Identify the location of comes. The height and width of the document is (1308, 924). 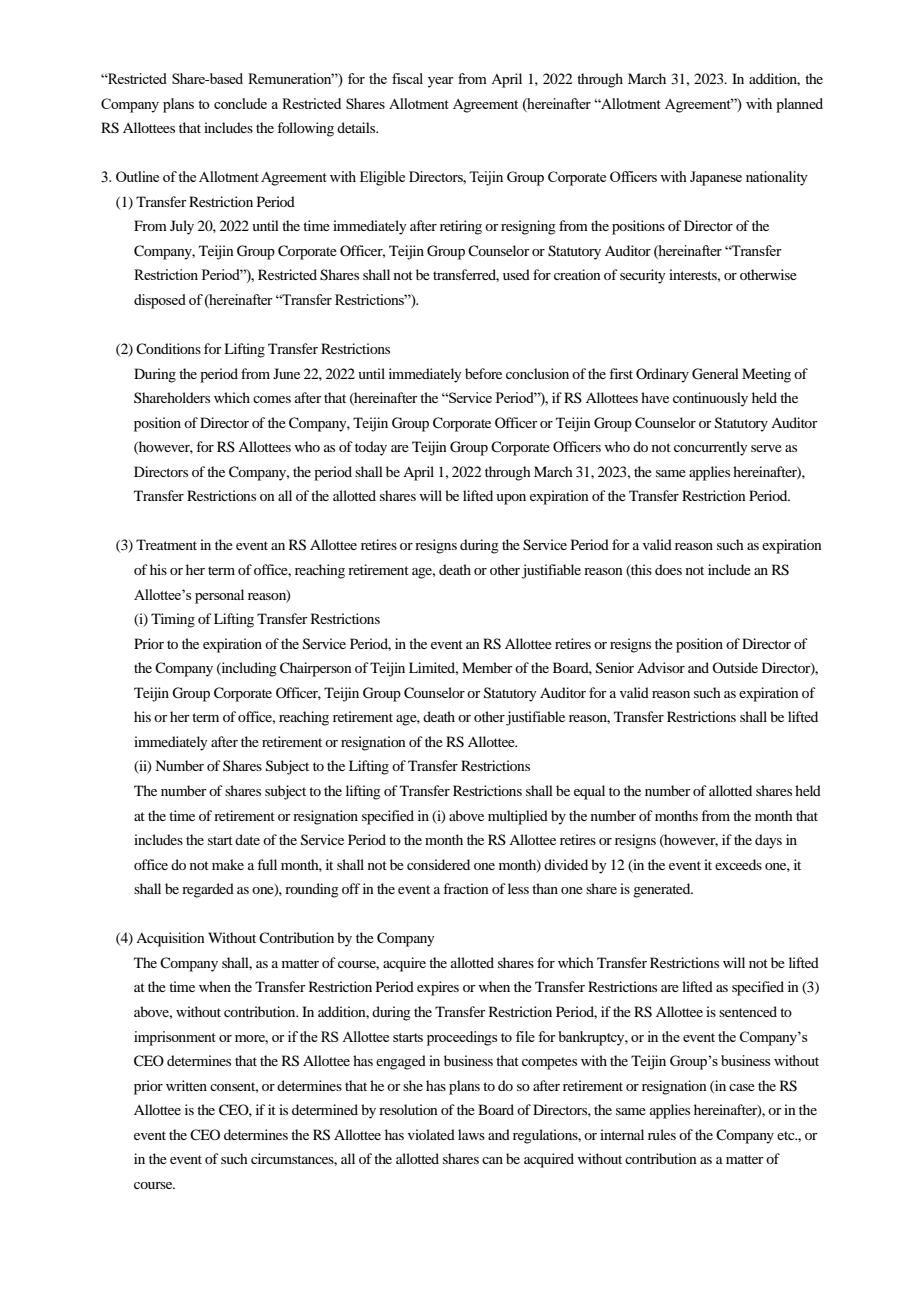
(272, 399).
